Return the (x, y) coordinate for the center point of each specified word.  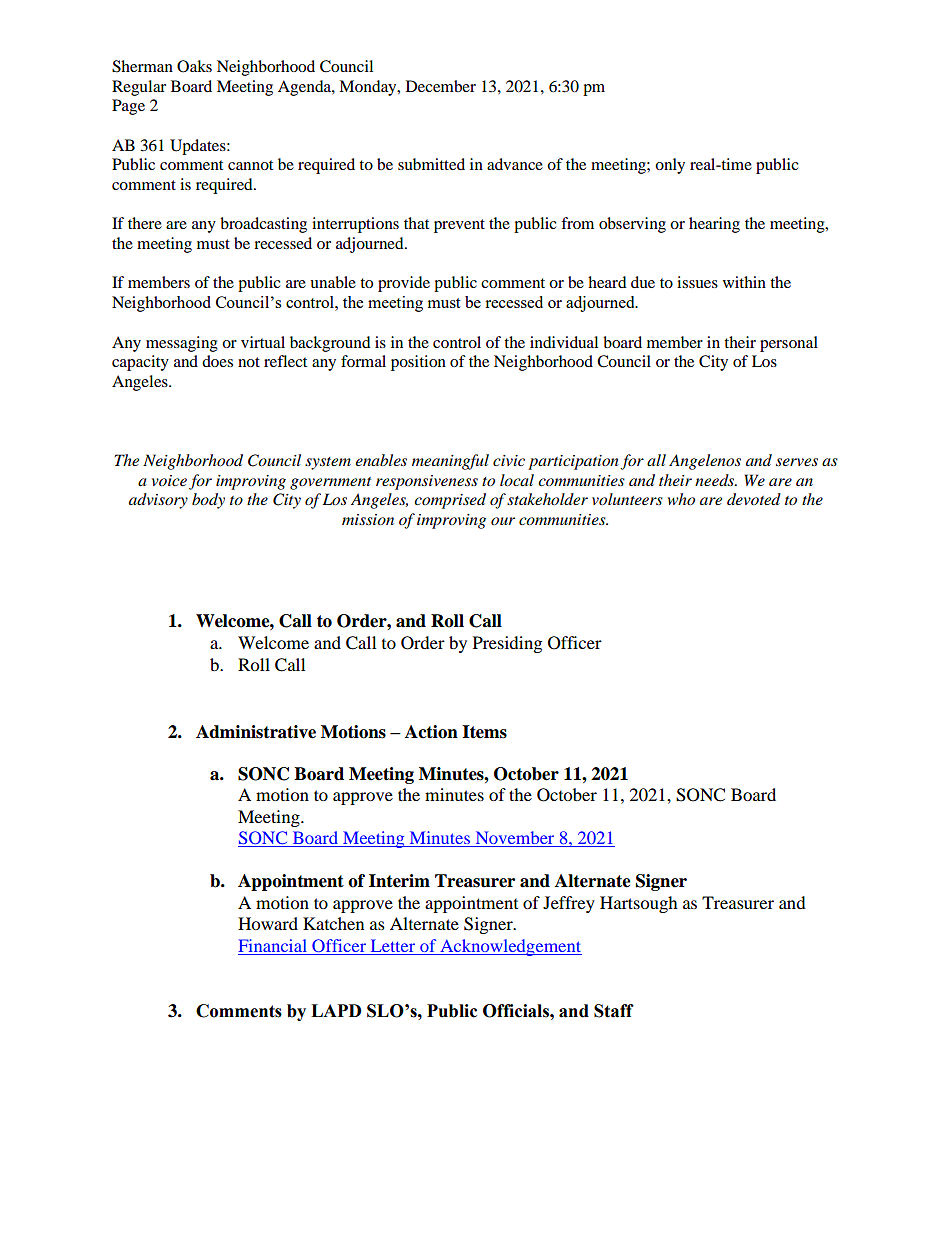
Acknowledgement (510, 947)
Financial (273, 945)
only (670, 166)
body (208, 501)
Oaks (194, 66)
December (441, 86)
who (681, 499)
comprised (450, 501)
